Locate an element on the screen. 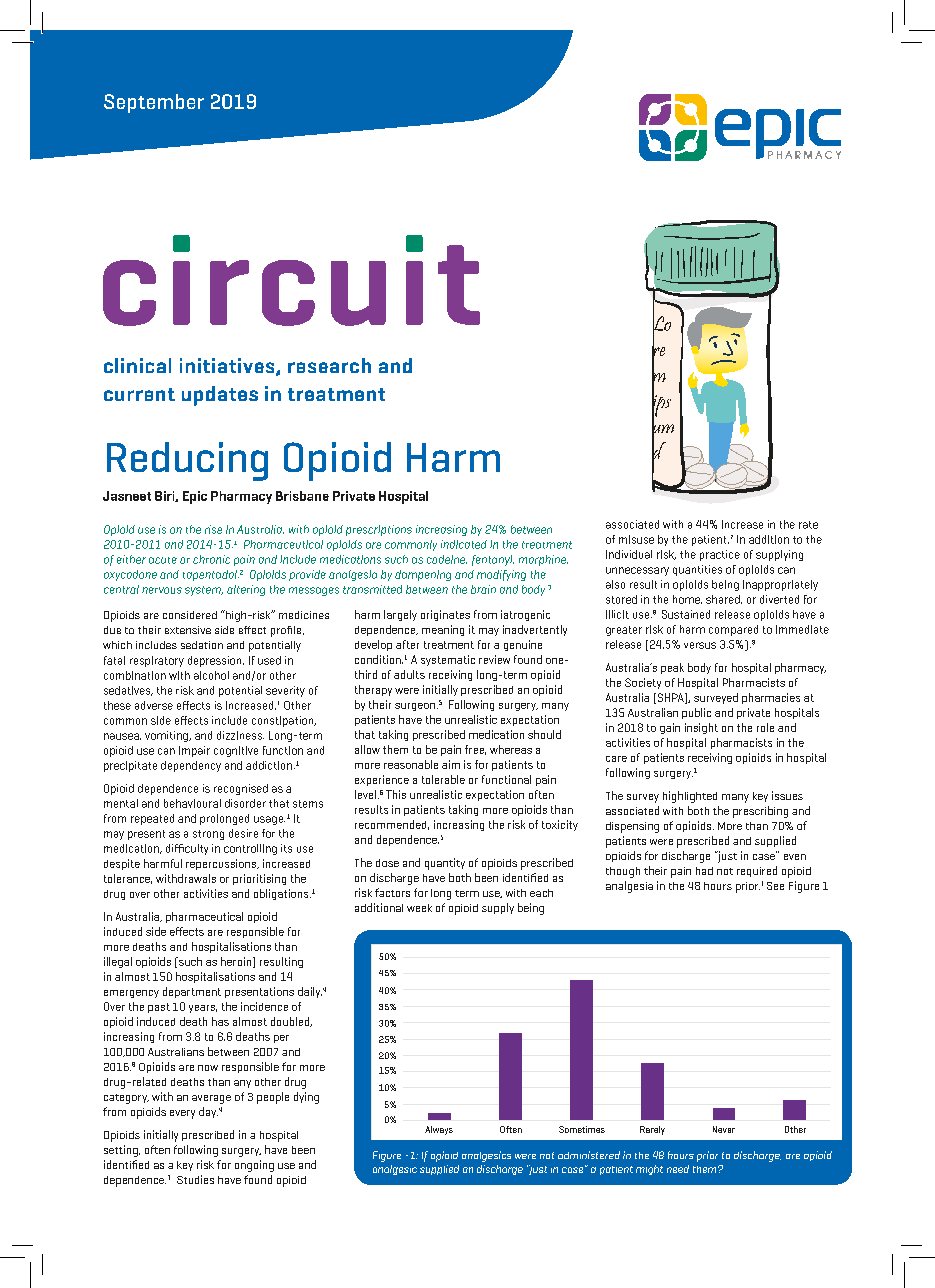 The width and height of the screenshot is (935, 1288). prescribing is located at coordinates (760, 812).
